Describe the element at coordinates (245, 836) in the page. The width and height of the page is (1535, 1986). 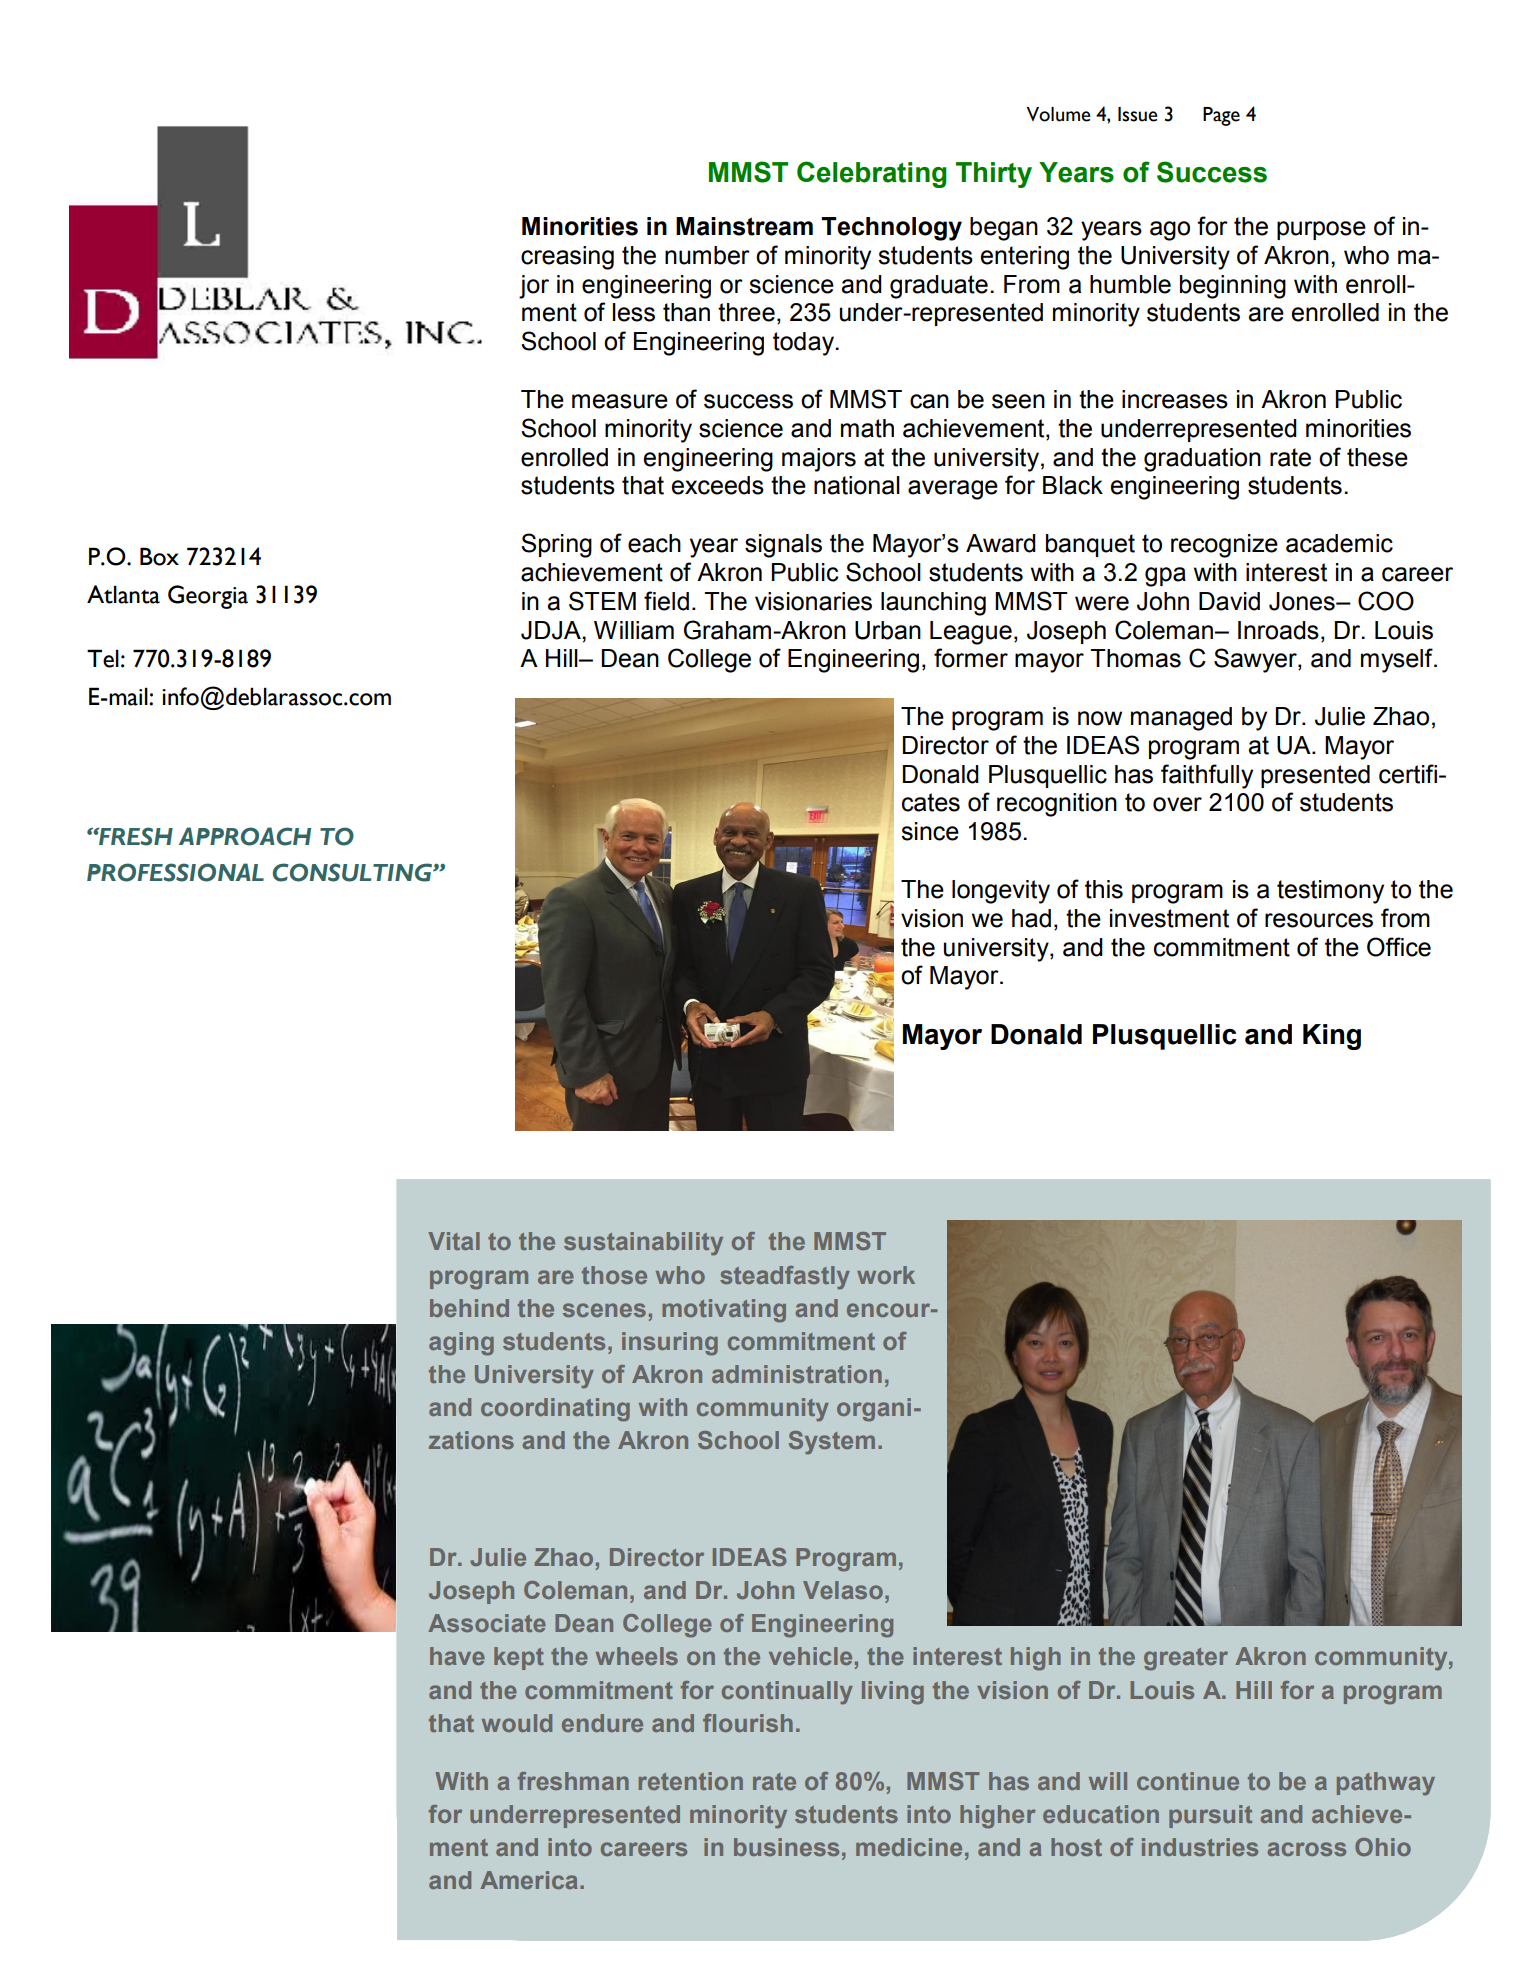
I see `APPROACH` at that location.
